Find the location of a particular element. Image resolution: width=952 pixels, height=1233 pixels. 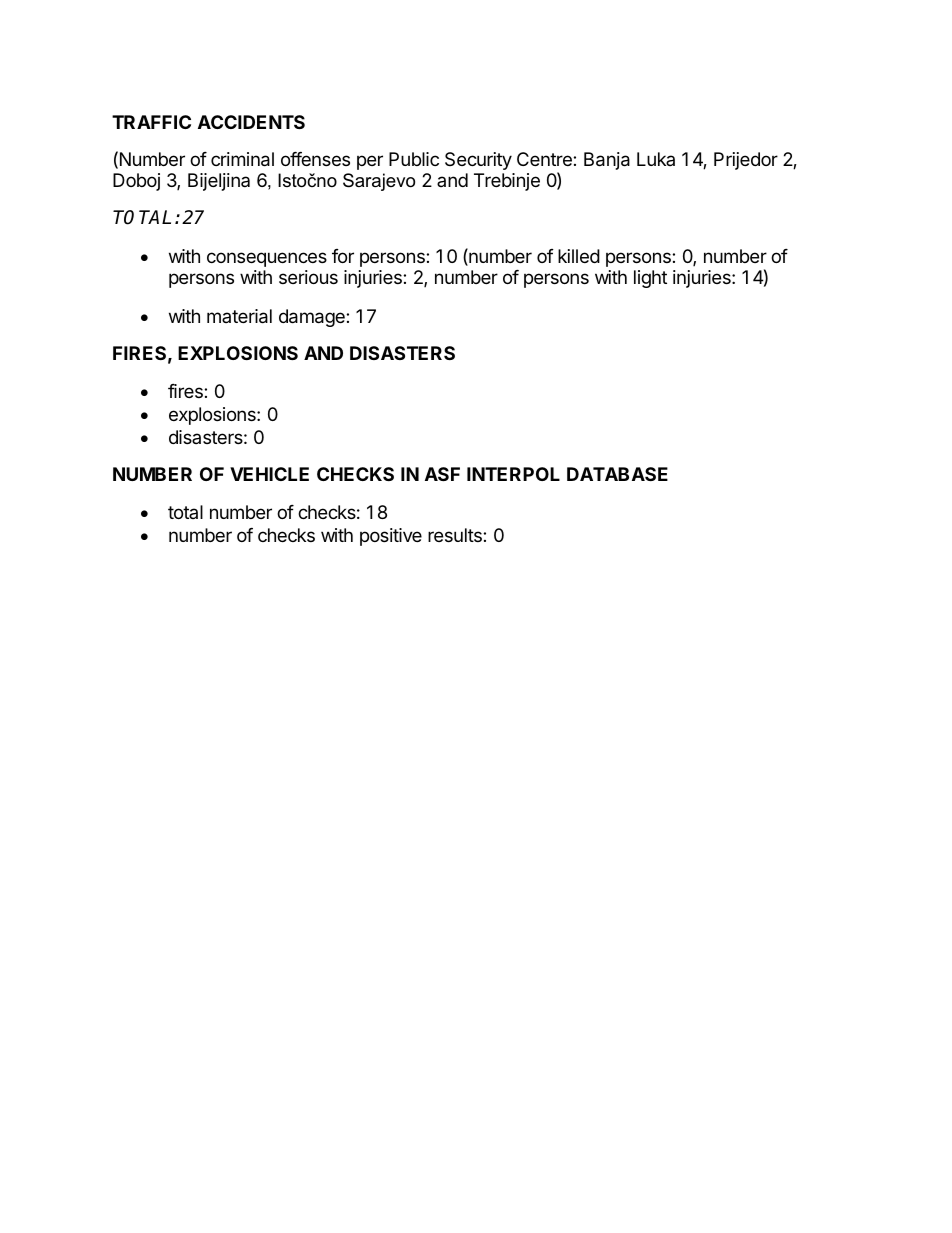

DATABASE is located at coordinates (617, 474).
